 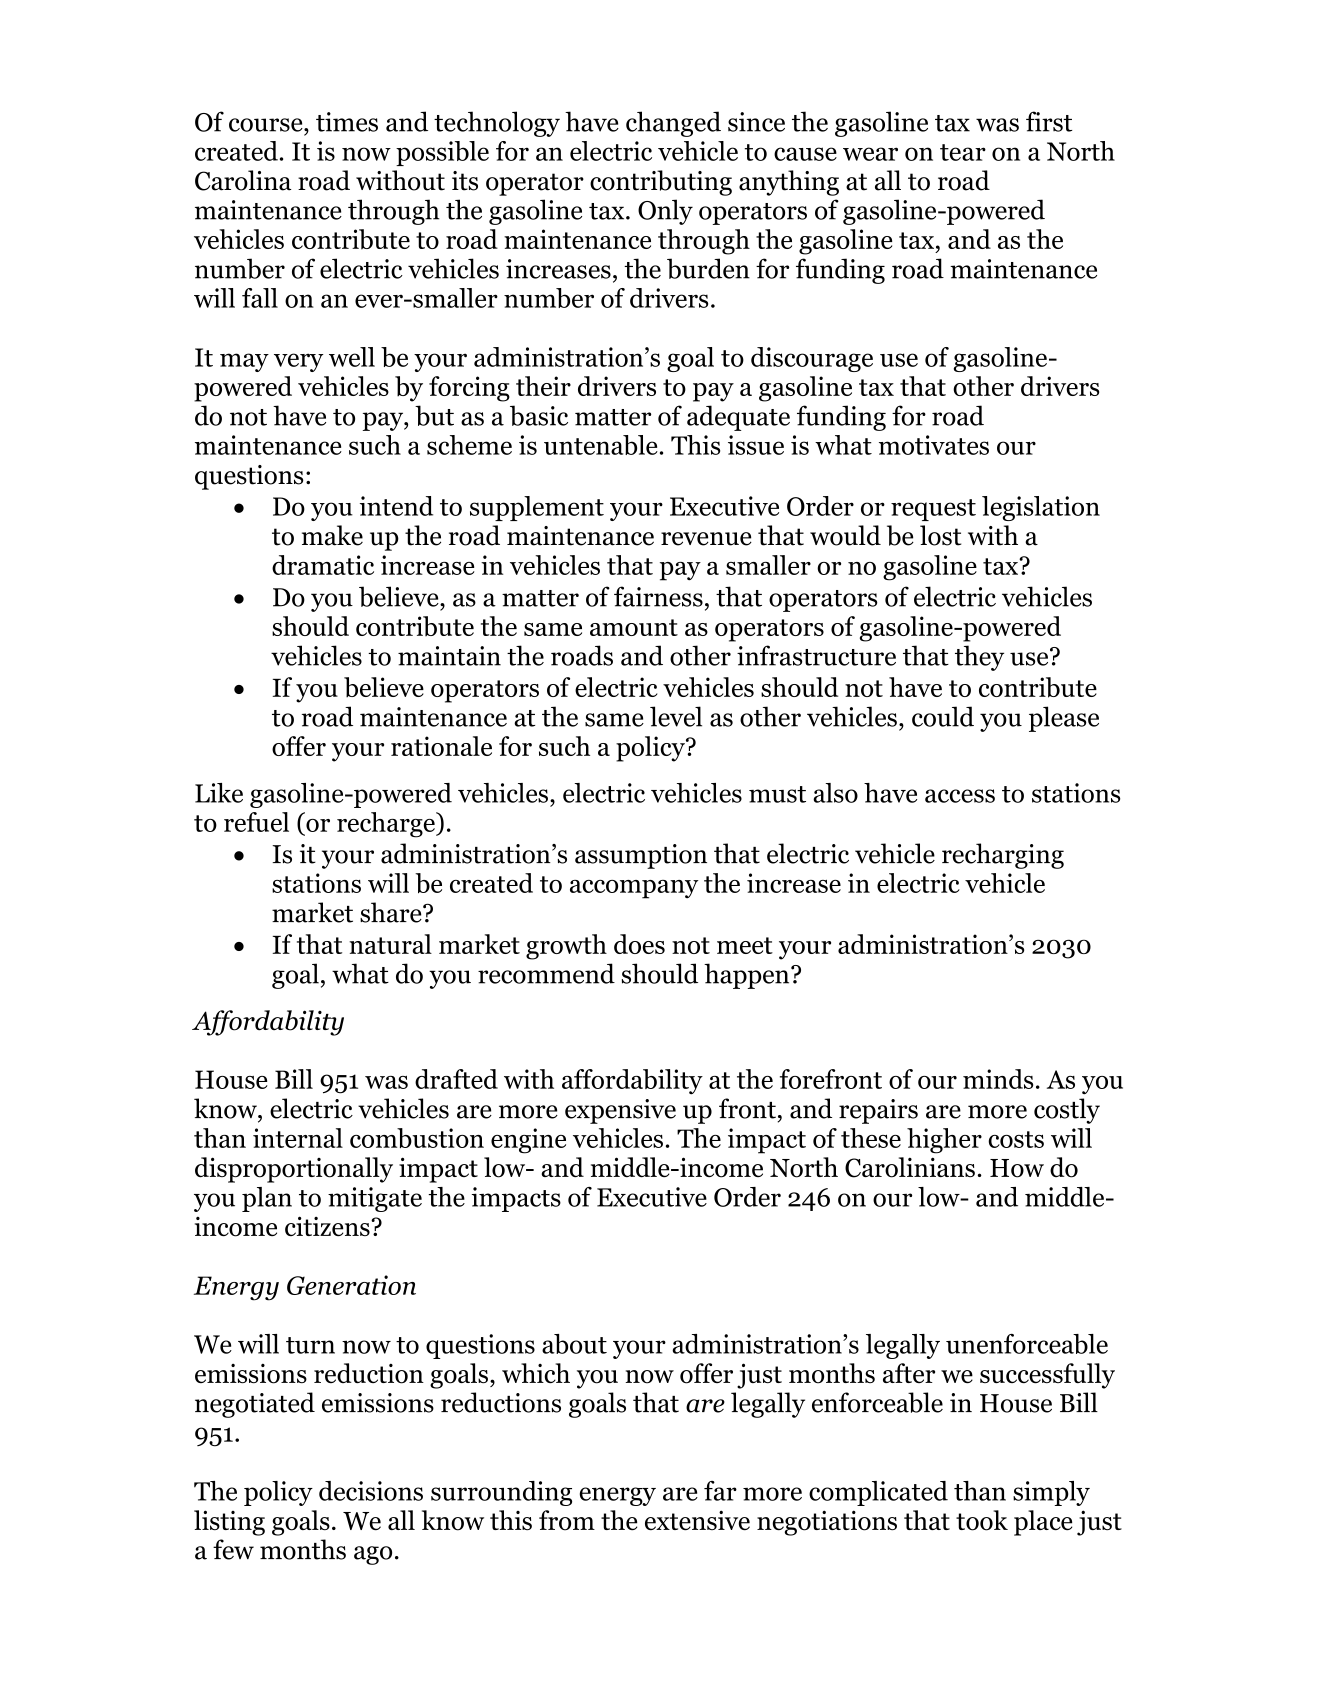 What do you see at coordinates (982, 1520) in the screenshot?
I see `took` at bounding box center [982, 1520].
